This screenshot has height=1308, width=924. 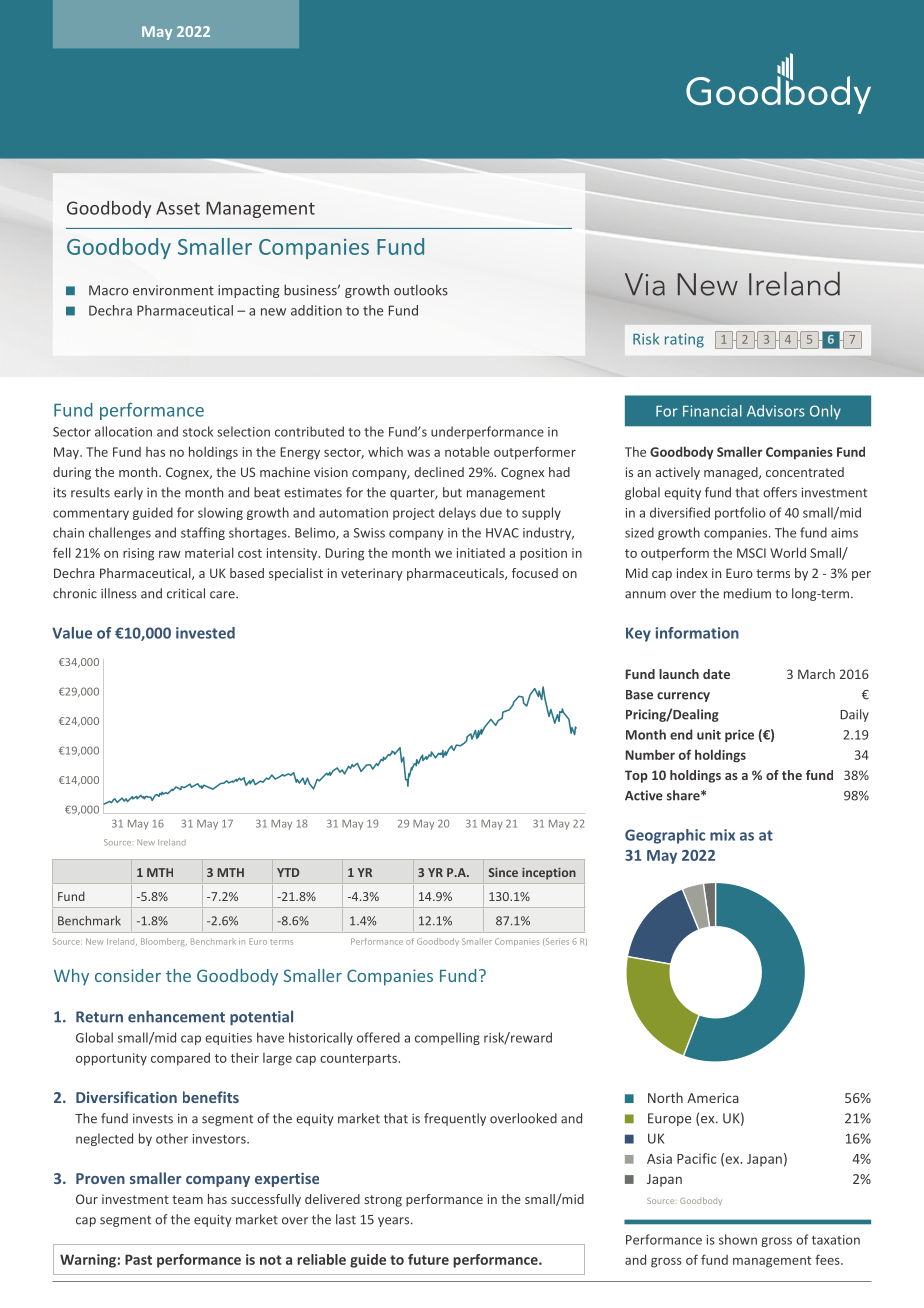 What do you see at coordinates (176, 1016) in the screenshot?
I see `enhancement` at bounding box center [176, 1016].
